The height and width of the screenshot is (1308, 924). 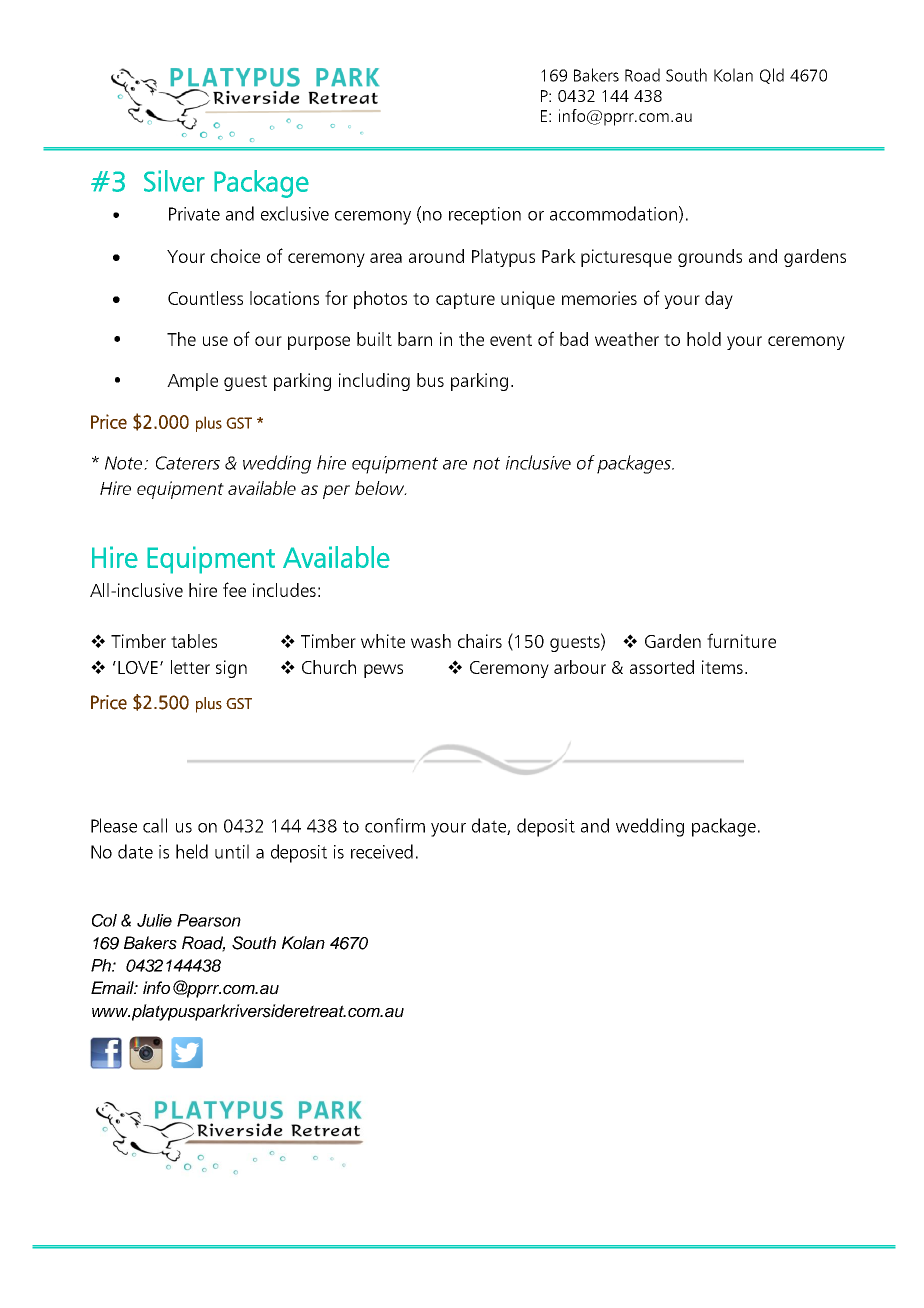 I want to click on Countless, so click(x=205, y=298).
